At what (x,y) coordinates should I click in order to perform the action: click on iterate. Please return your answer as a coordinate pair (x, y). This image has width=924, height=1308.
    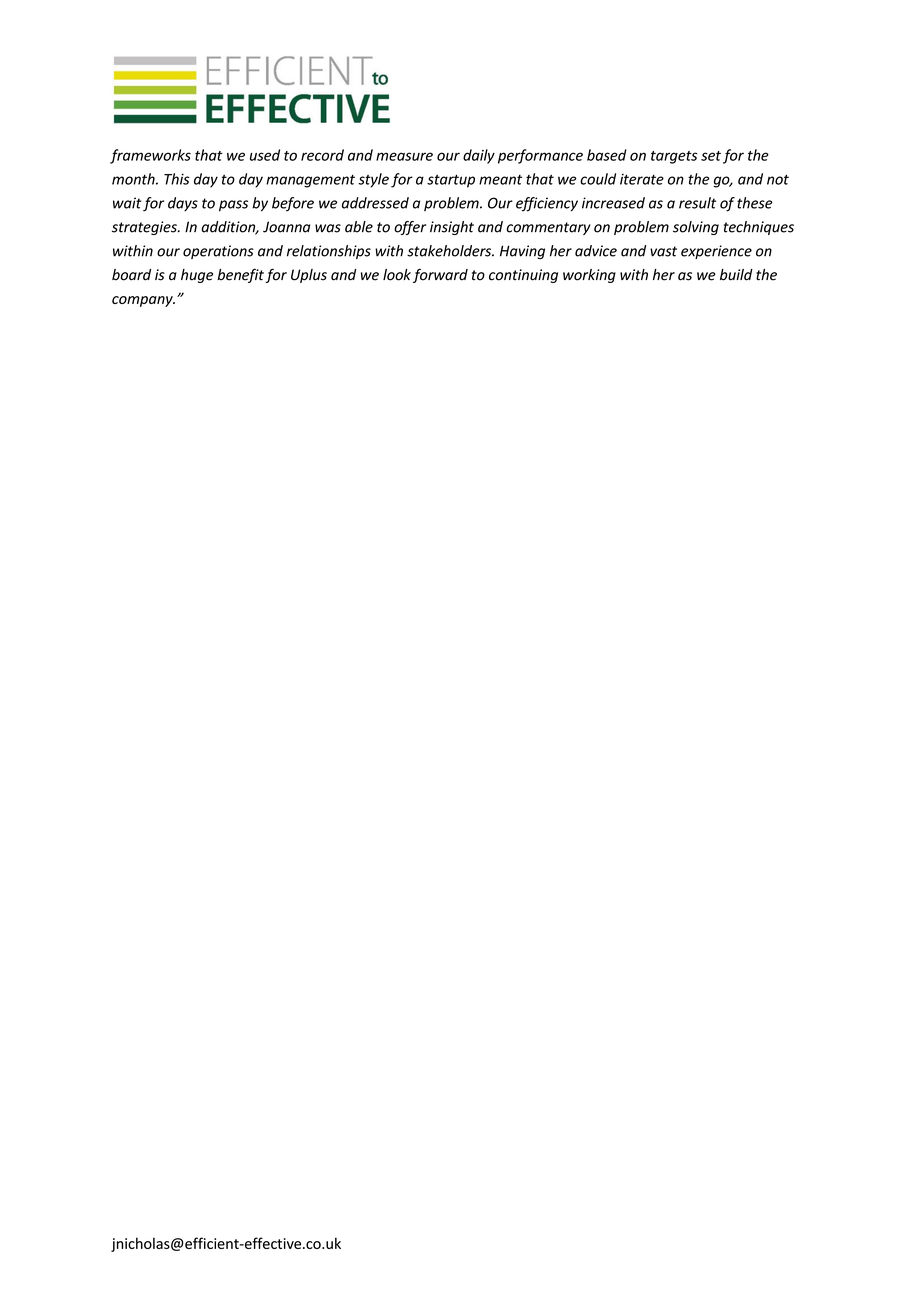
    Looking at the image, I should click on (642, 179).
